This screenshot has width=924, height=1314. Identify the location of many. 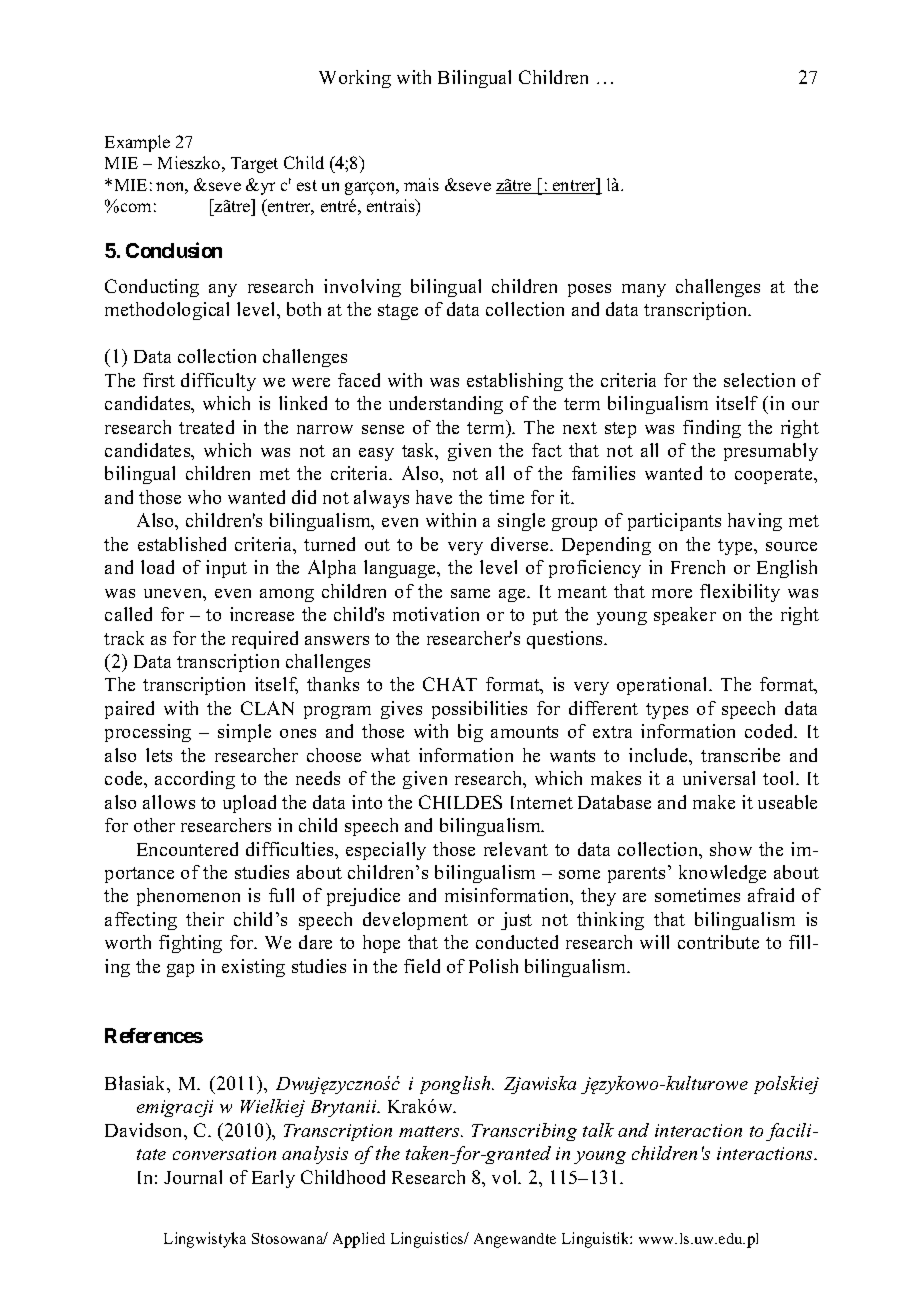
(644, 290).
